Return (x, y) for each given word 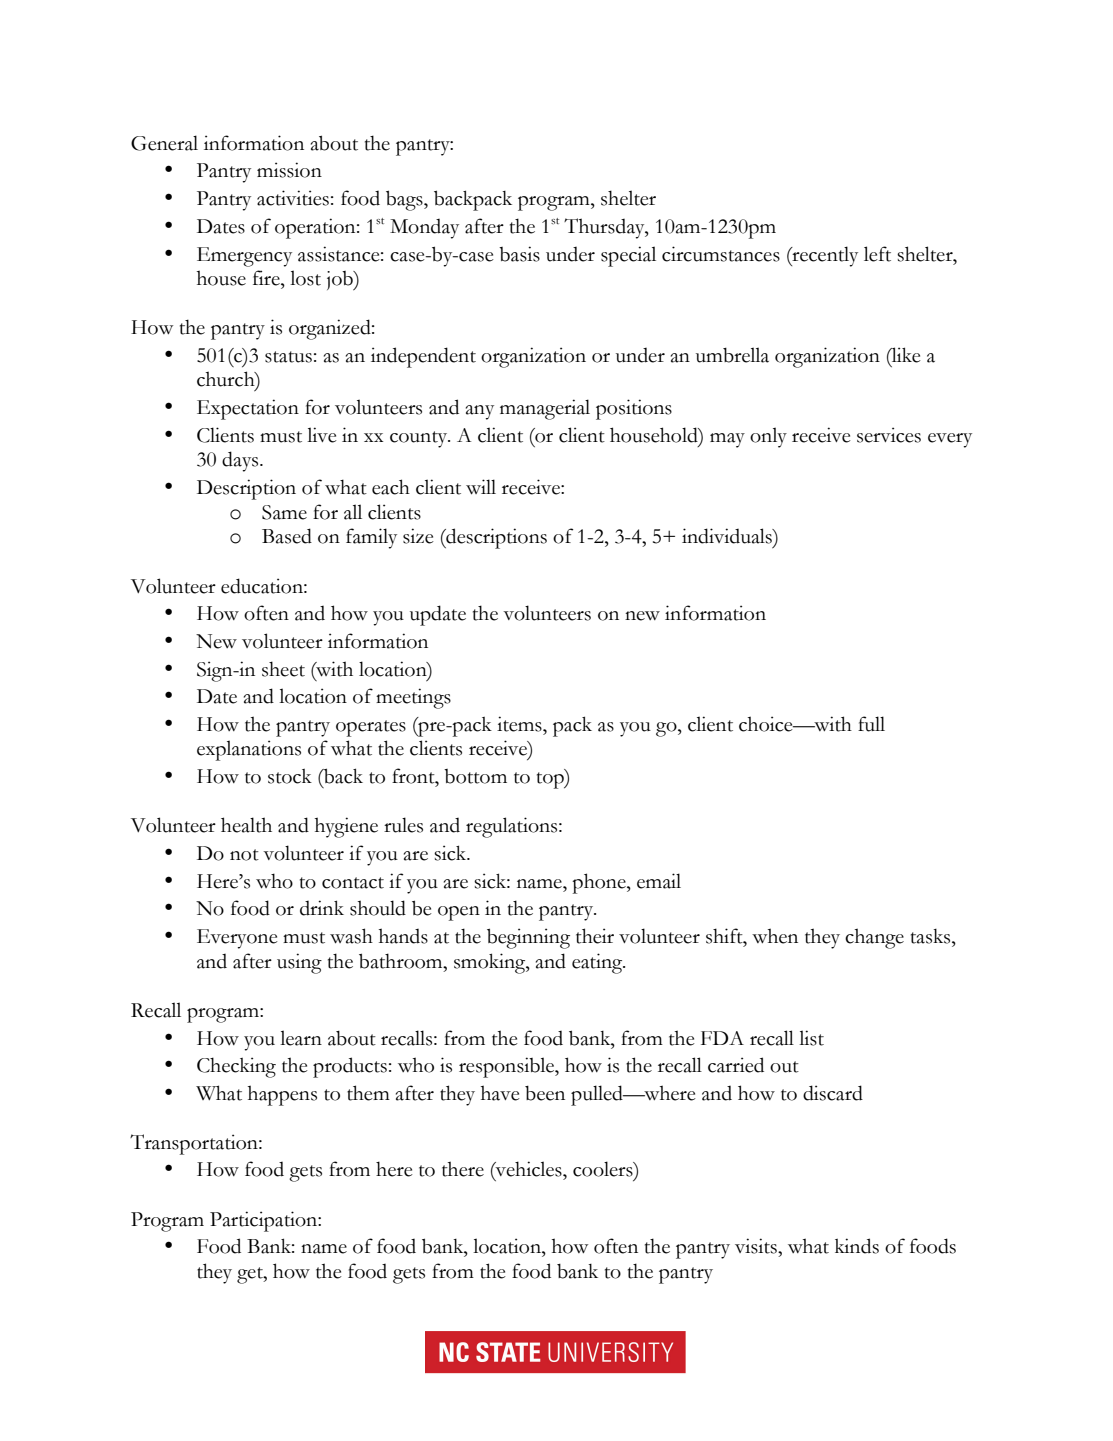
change (874, 938)
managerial (545, 409)
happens (282, 1095)
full (871, 724)
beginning (528, 938)
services (889, 435)
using (299, 963)
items (520, 724)
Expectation (248, 409)
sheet (283, 669)
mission (289, 170)
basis (519, 254)
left (877, 254)
